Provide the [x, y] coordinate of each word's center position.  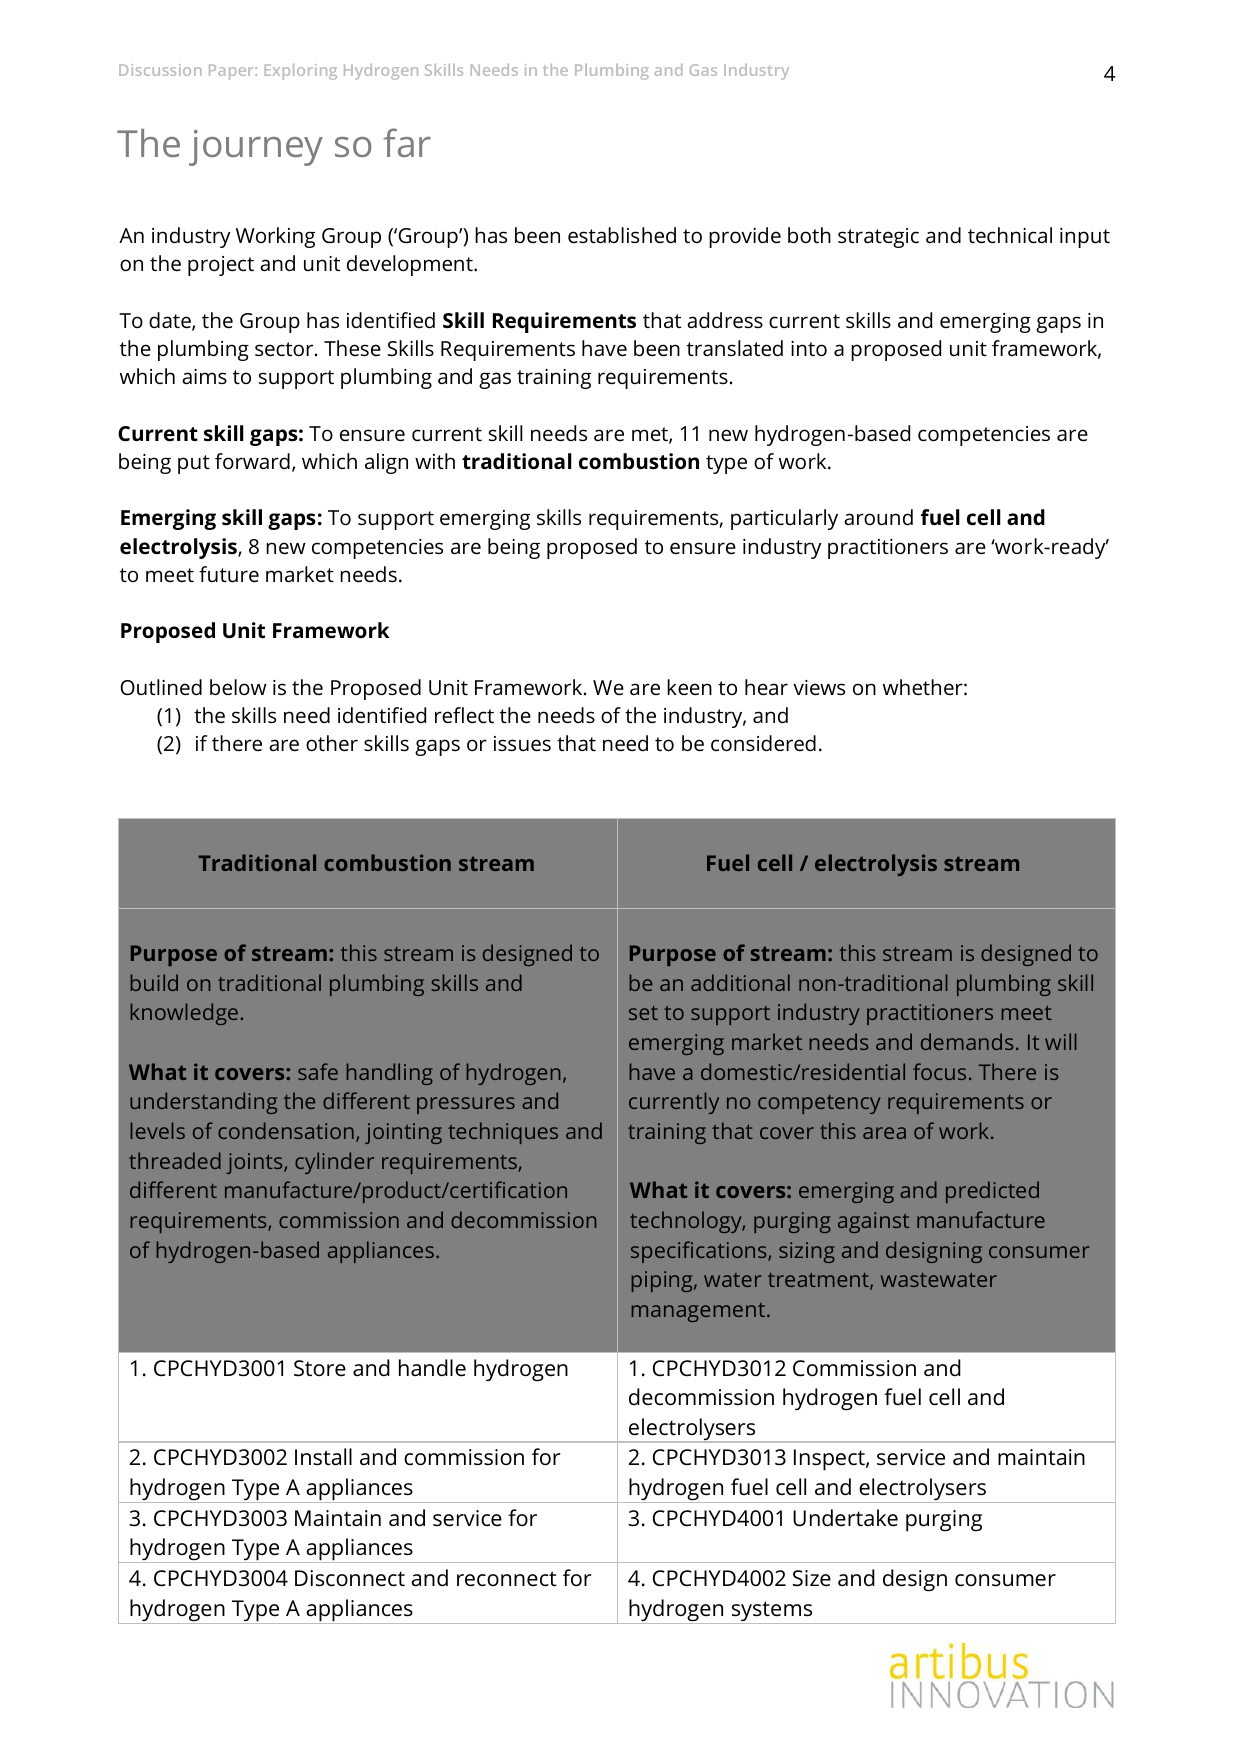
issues [522, 743]
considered [763, 743]
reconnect [507, 1579]
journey [256, 148]
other [332, 743]
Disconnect [350, 1578]
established [622, 235]
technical [1010, 235]
